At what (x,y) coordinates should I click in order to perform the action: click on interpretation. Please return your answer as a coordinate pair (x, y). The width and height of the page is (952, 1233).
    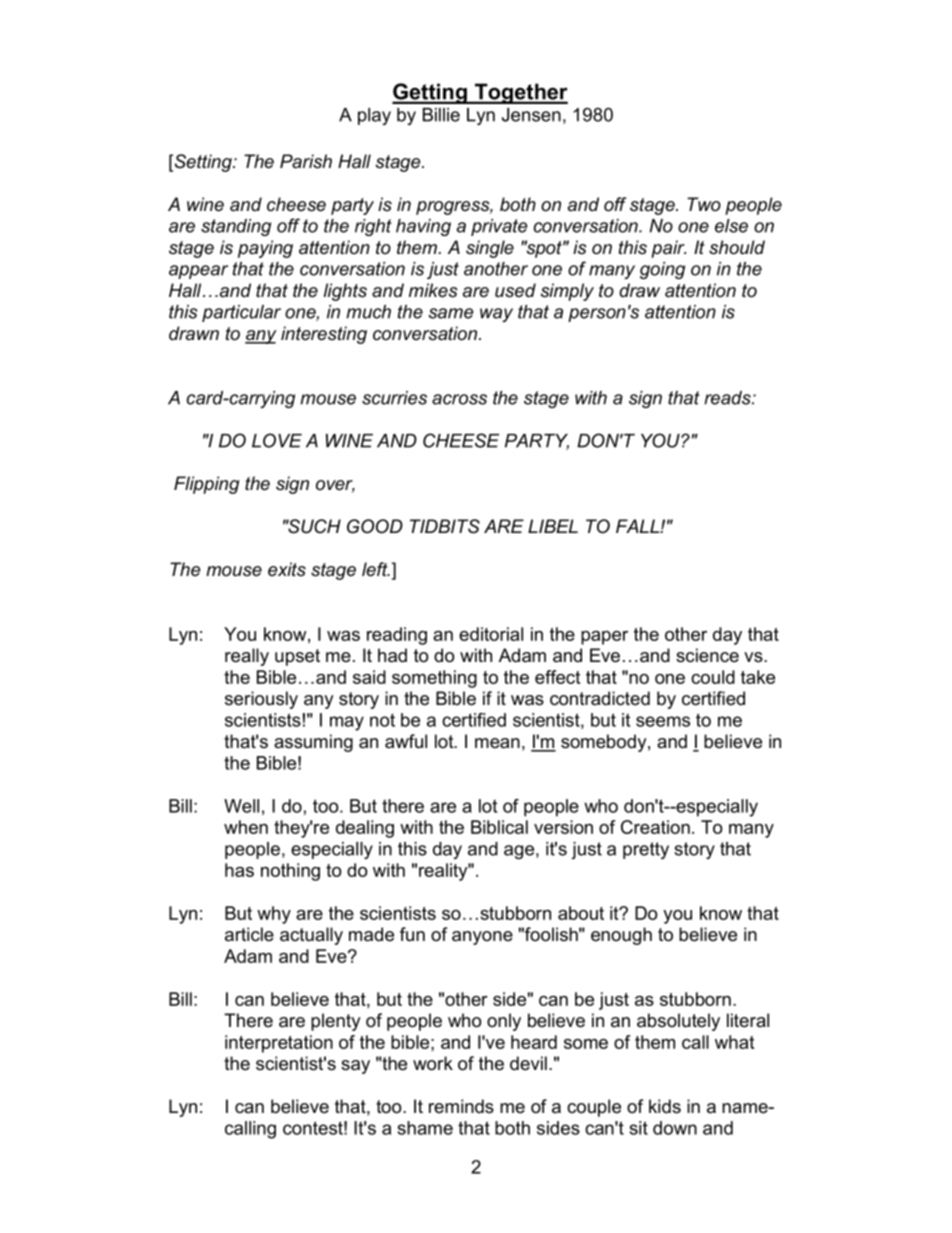
    Looking at the image, I should click on (279, 1044).
